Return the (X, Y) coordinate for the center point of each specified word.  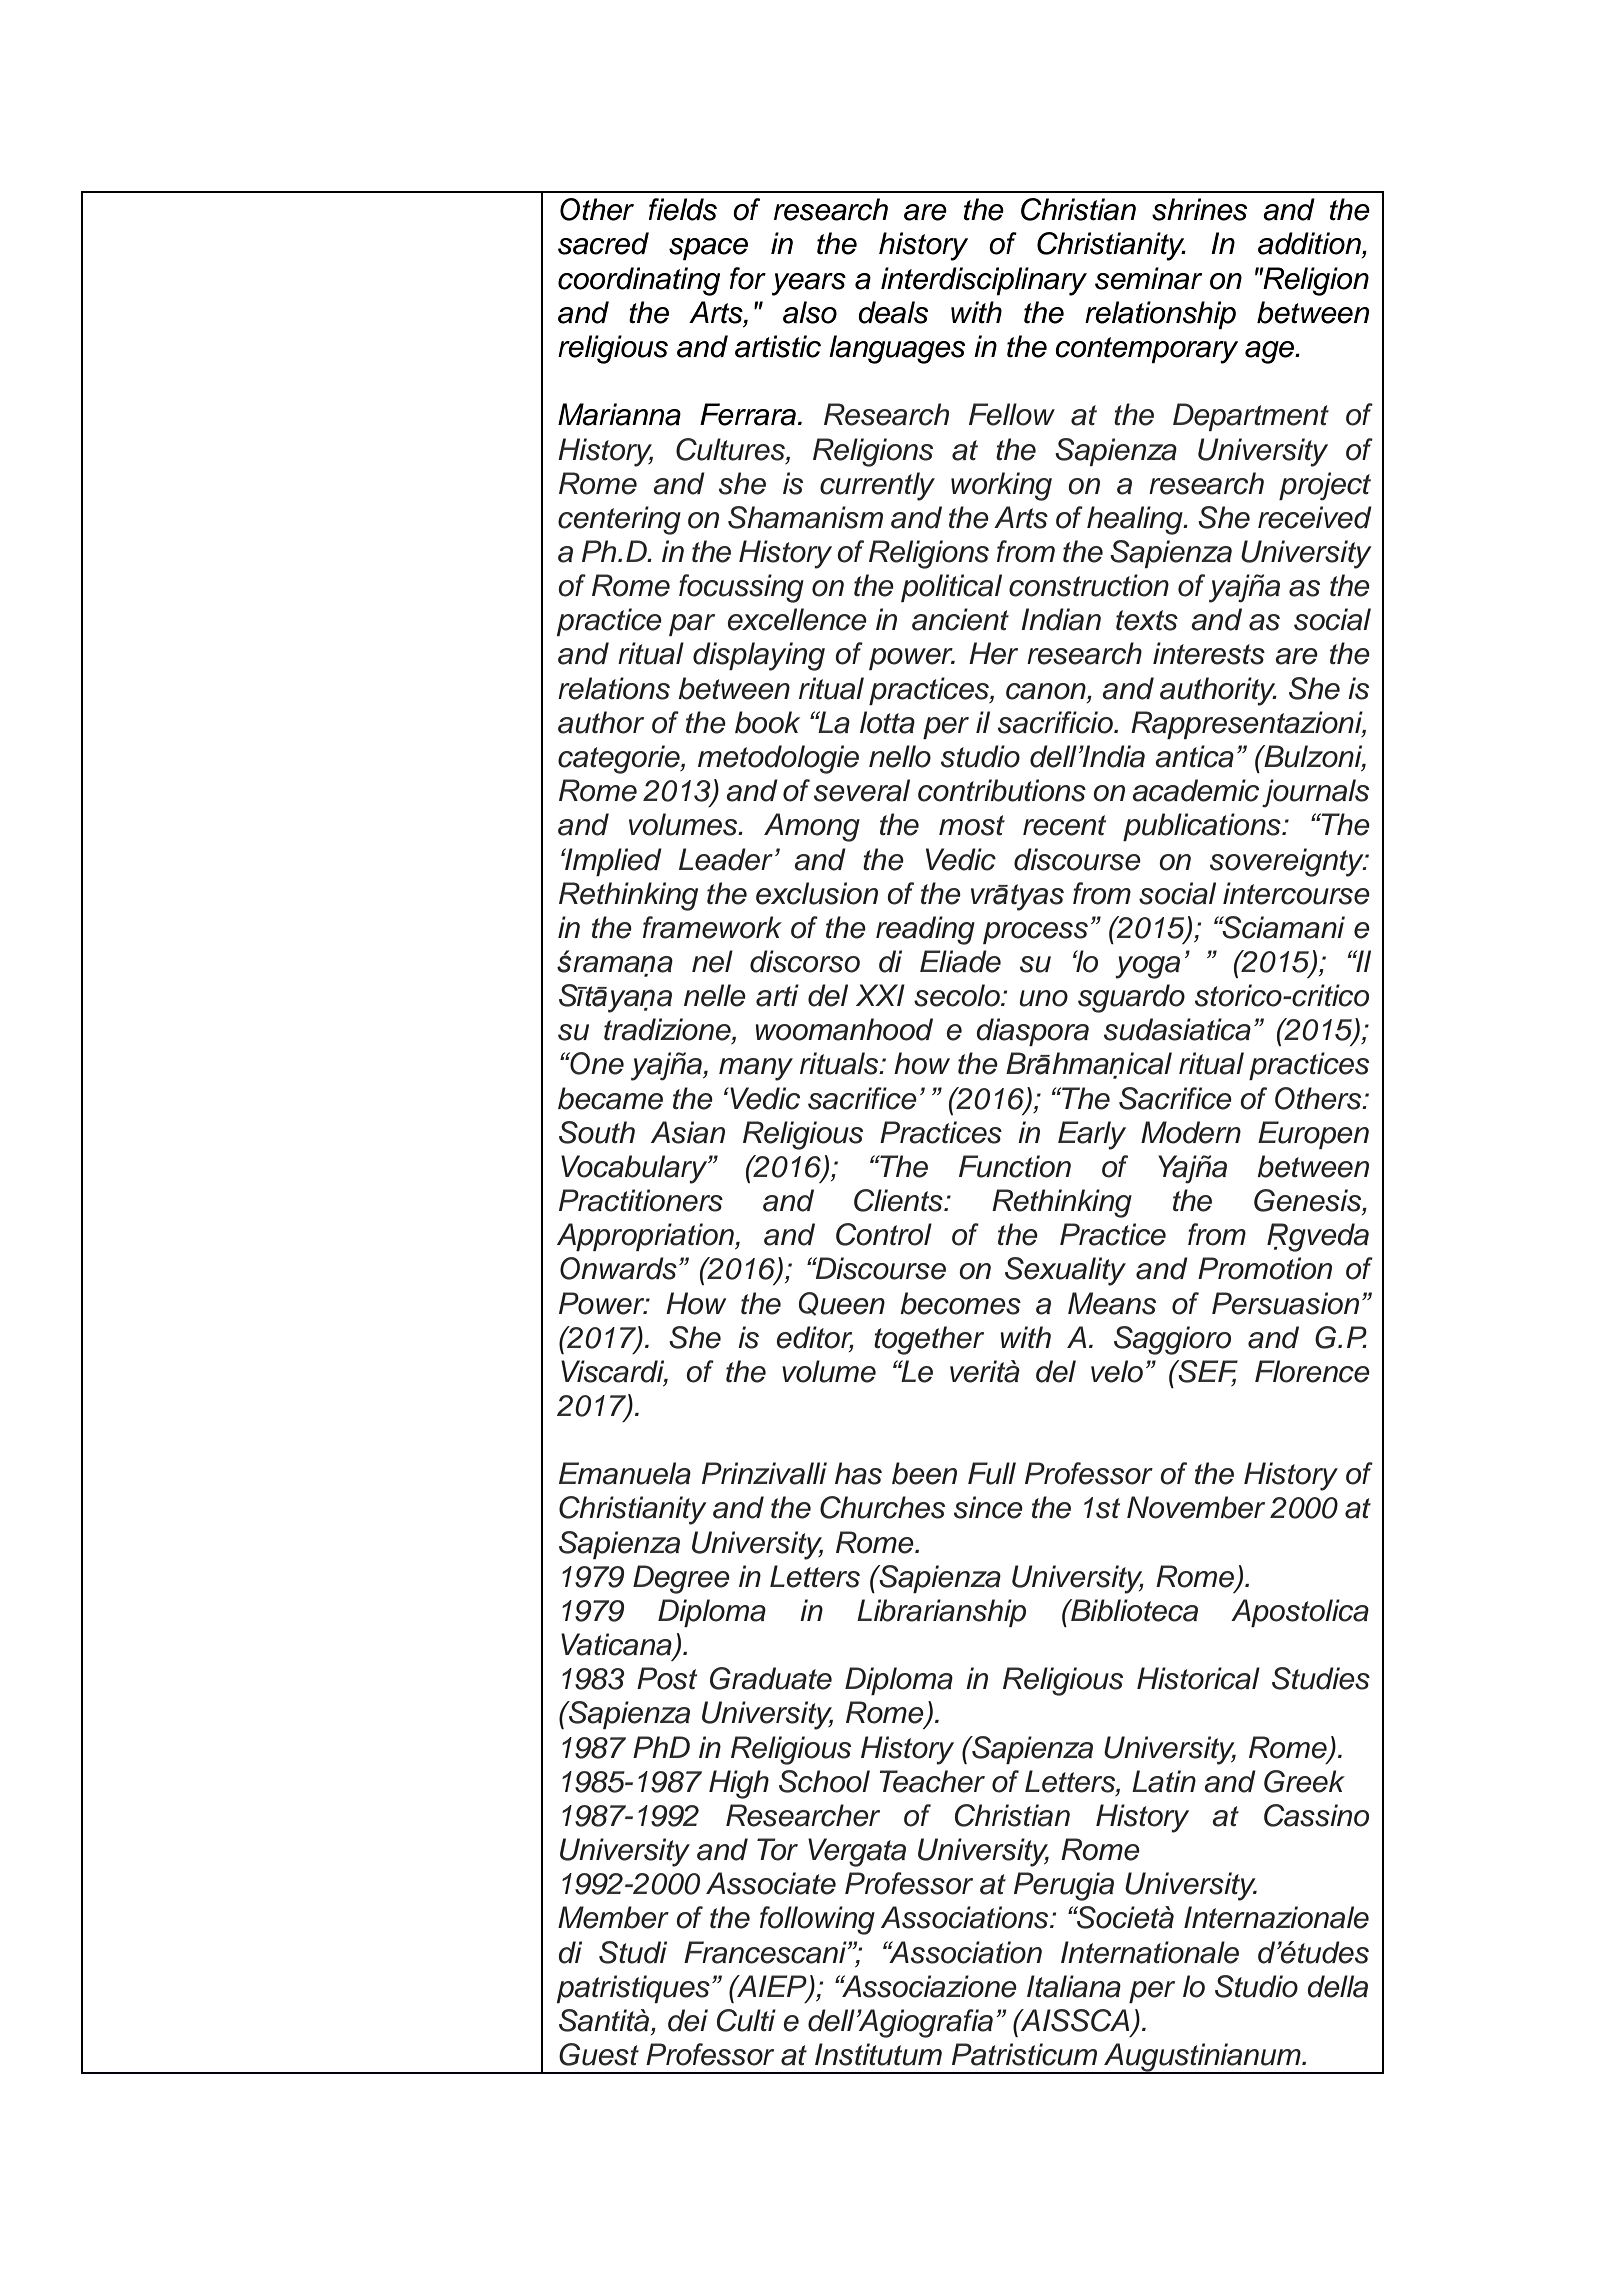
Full (992, 1473)
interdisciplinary (984, 281)
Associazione (928, 1986)
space (708, 249)
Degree (681, 1579)
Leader (726, 859)
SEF (1207, 1372)
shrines (1199, 209)
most (972, 825)
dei (688, 2020)
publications (1203, 827)
